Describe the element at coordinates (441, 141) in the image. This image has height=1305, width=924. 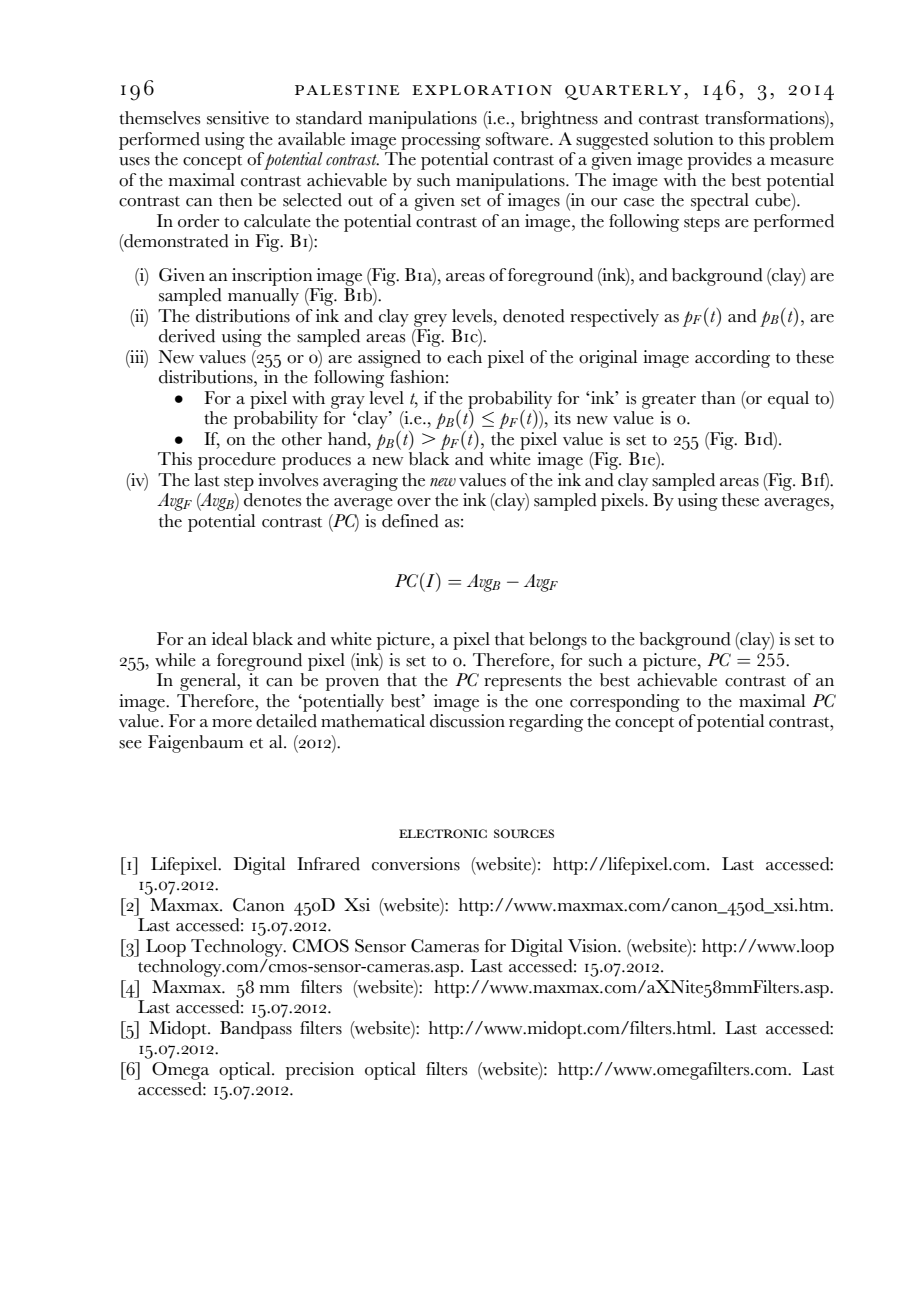
I see `processing` at that location.
